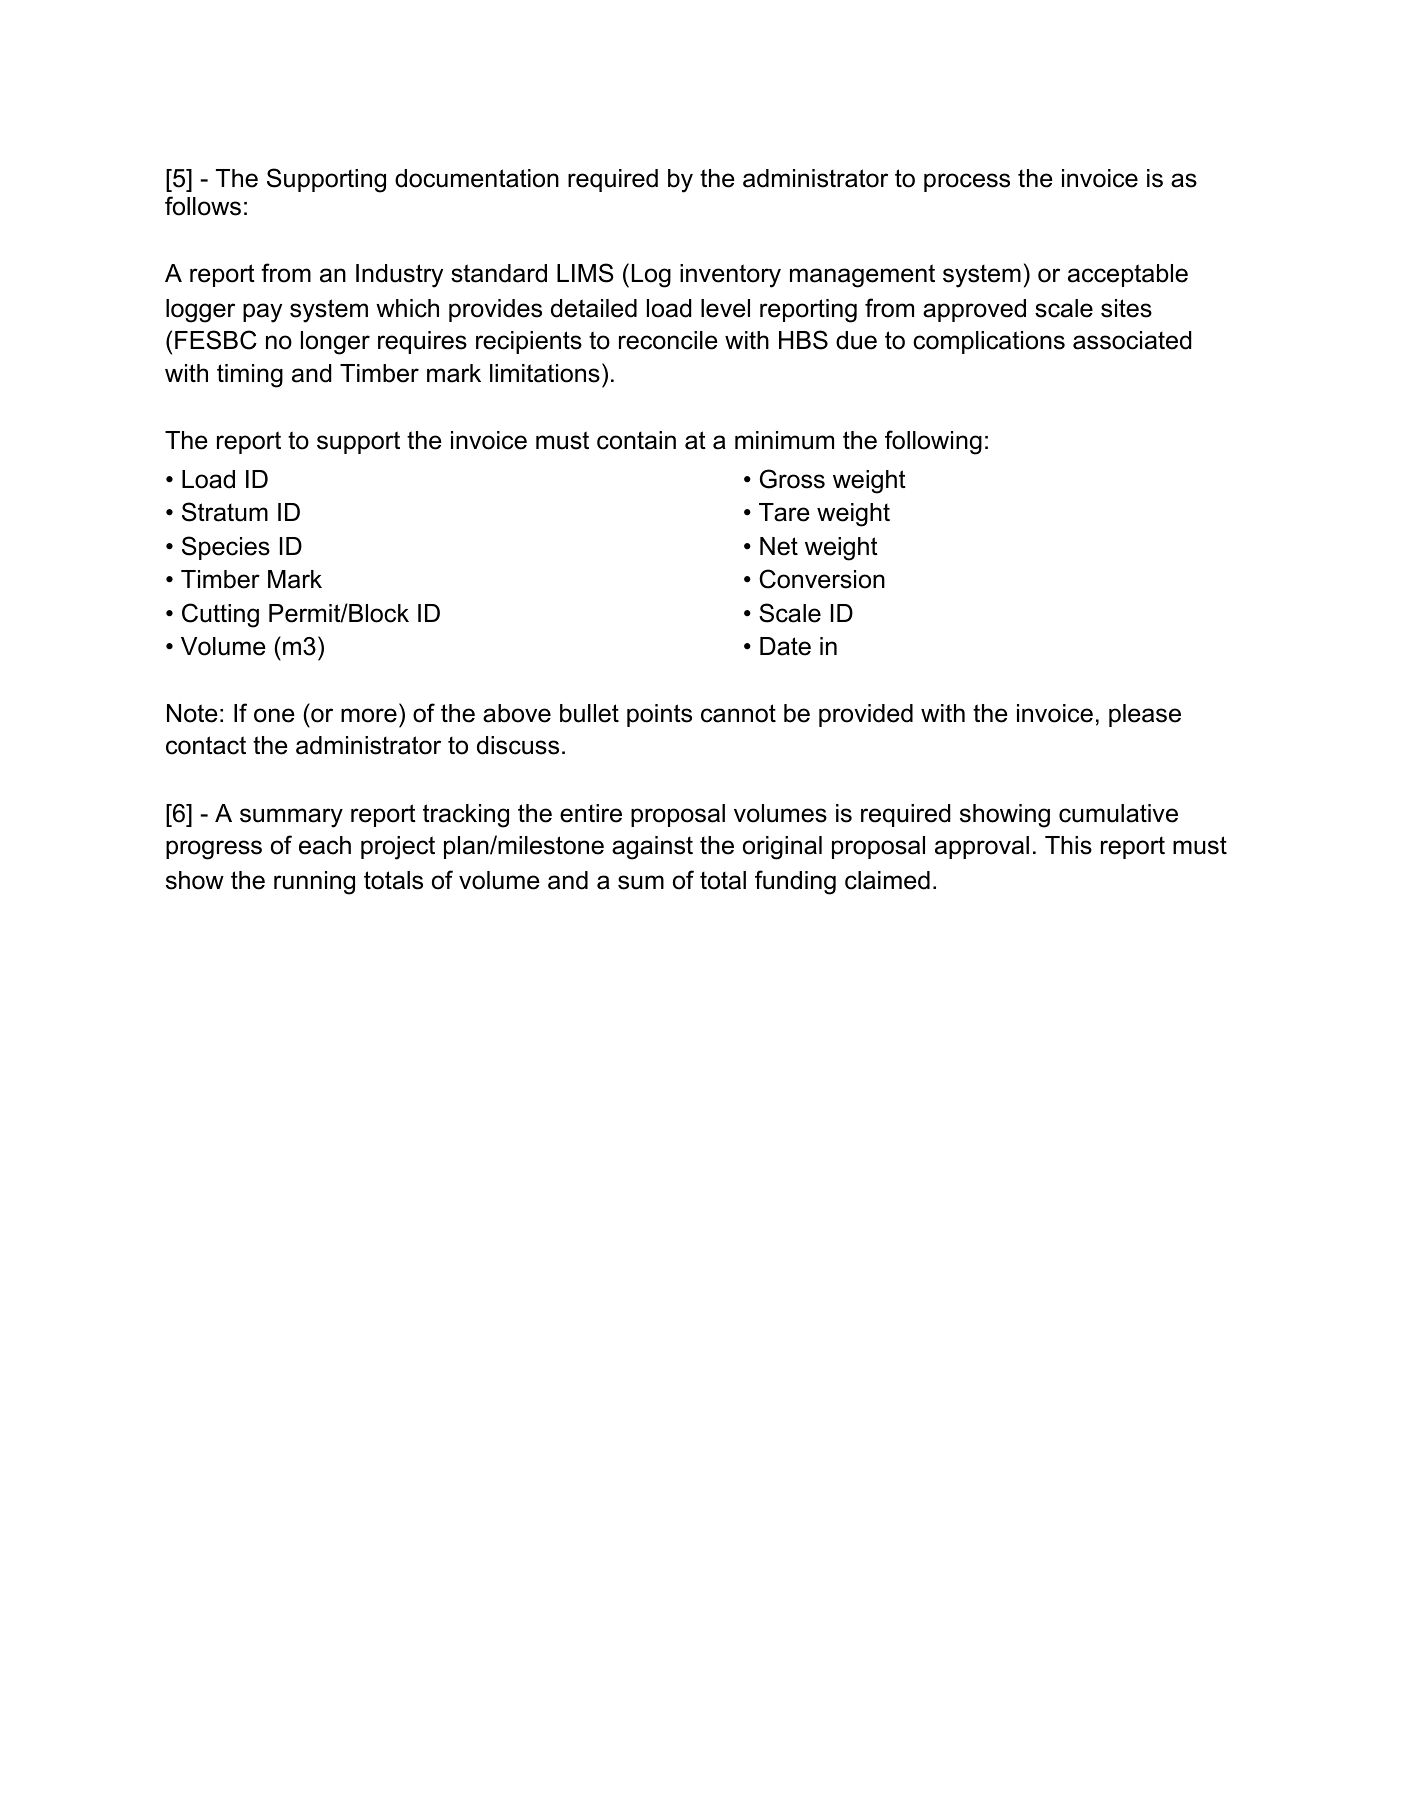 This page has width=1403, height=1816. What do you see at coordinates (477, 178) in the page?
I see `documentation` at bounding box center [477, 178].
